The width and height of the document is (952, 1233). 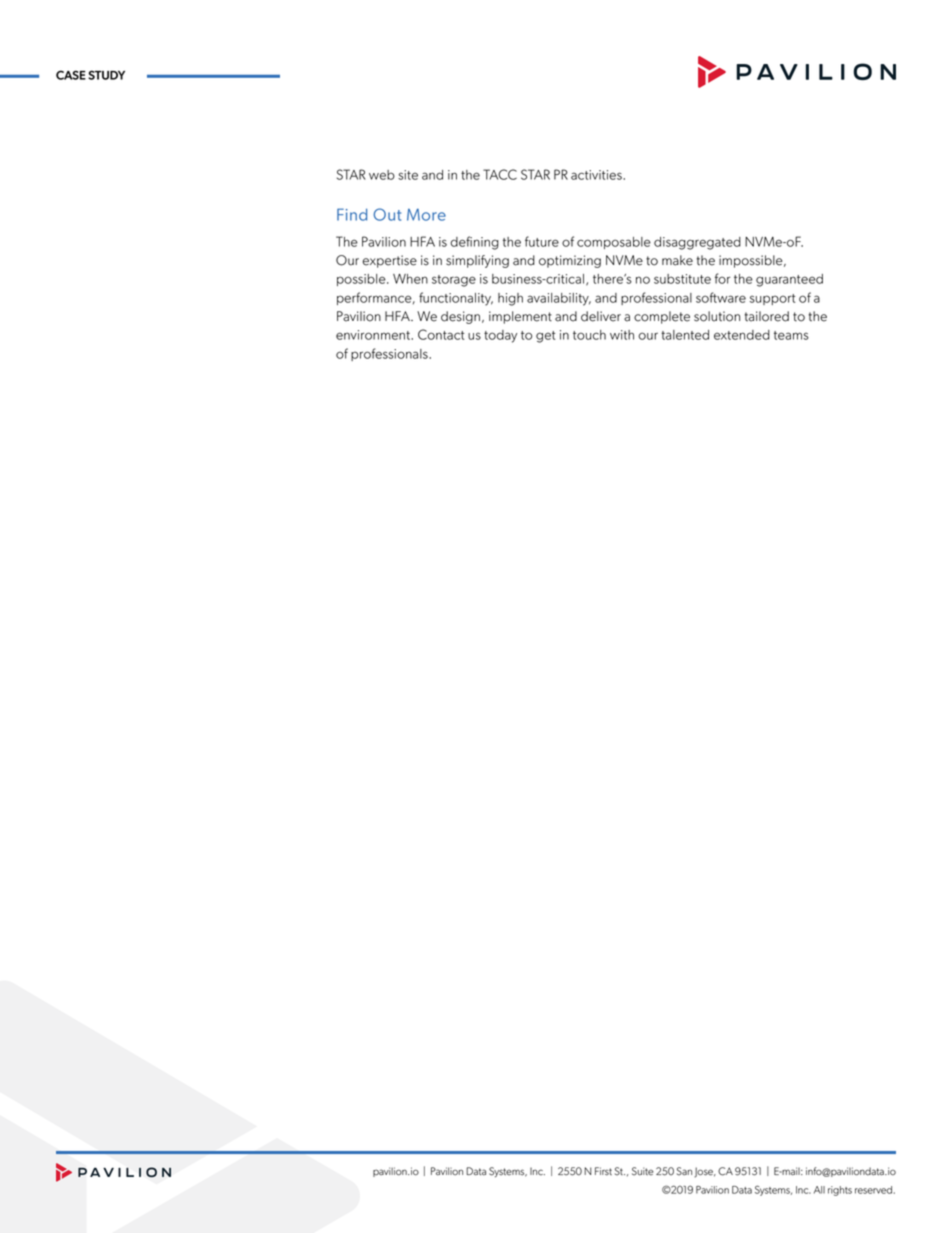 I want to click on teams, so click(x=791, y=335).
